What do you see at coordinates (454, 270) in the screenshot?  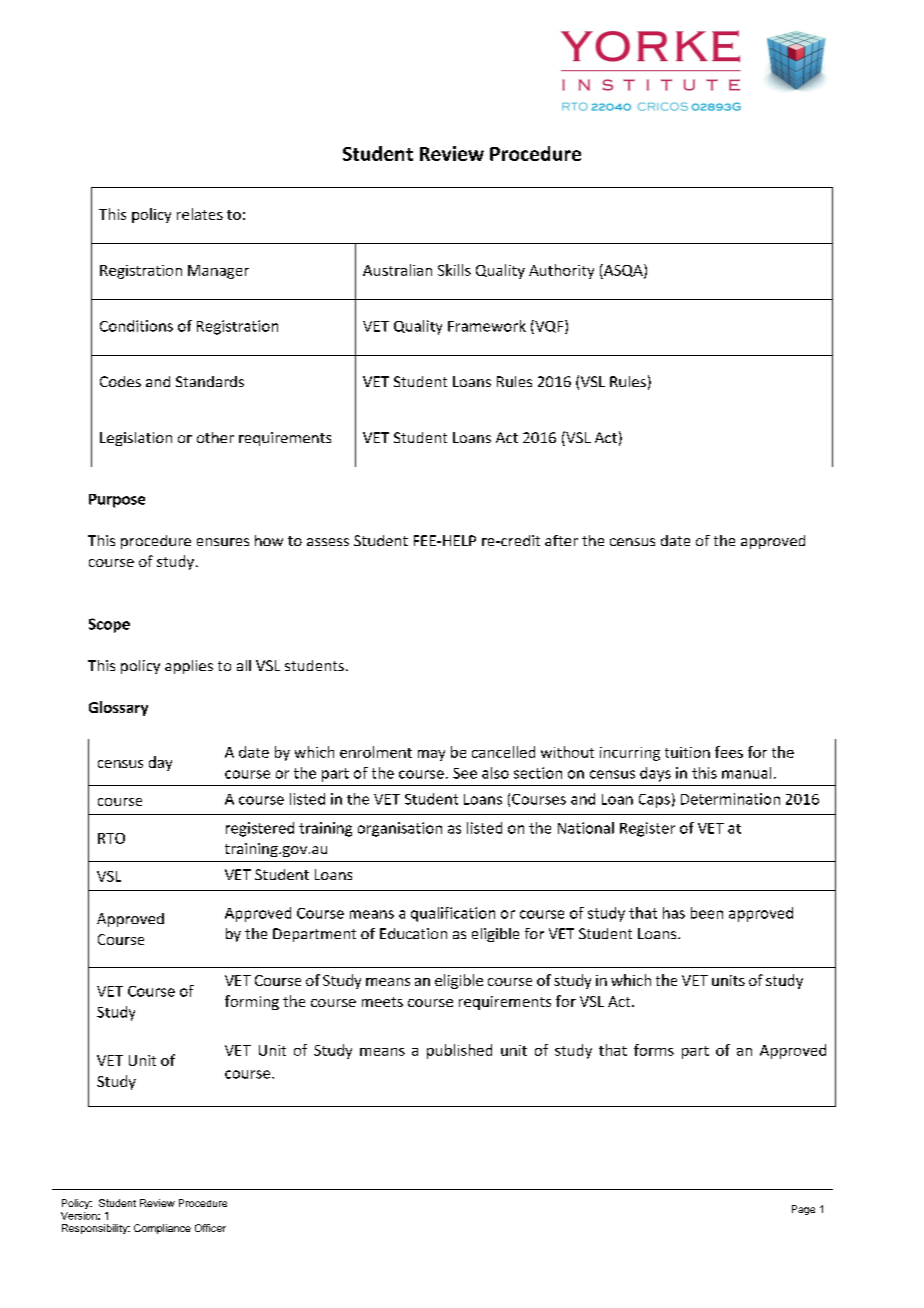 I see `Skills` at bounding box center [454, 270].
